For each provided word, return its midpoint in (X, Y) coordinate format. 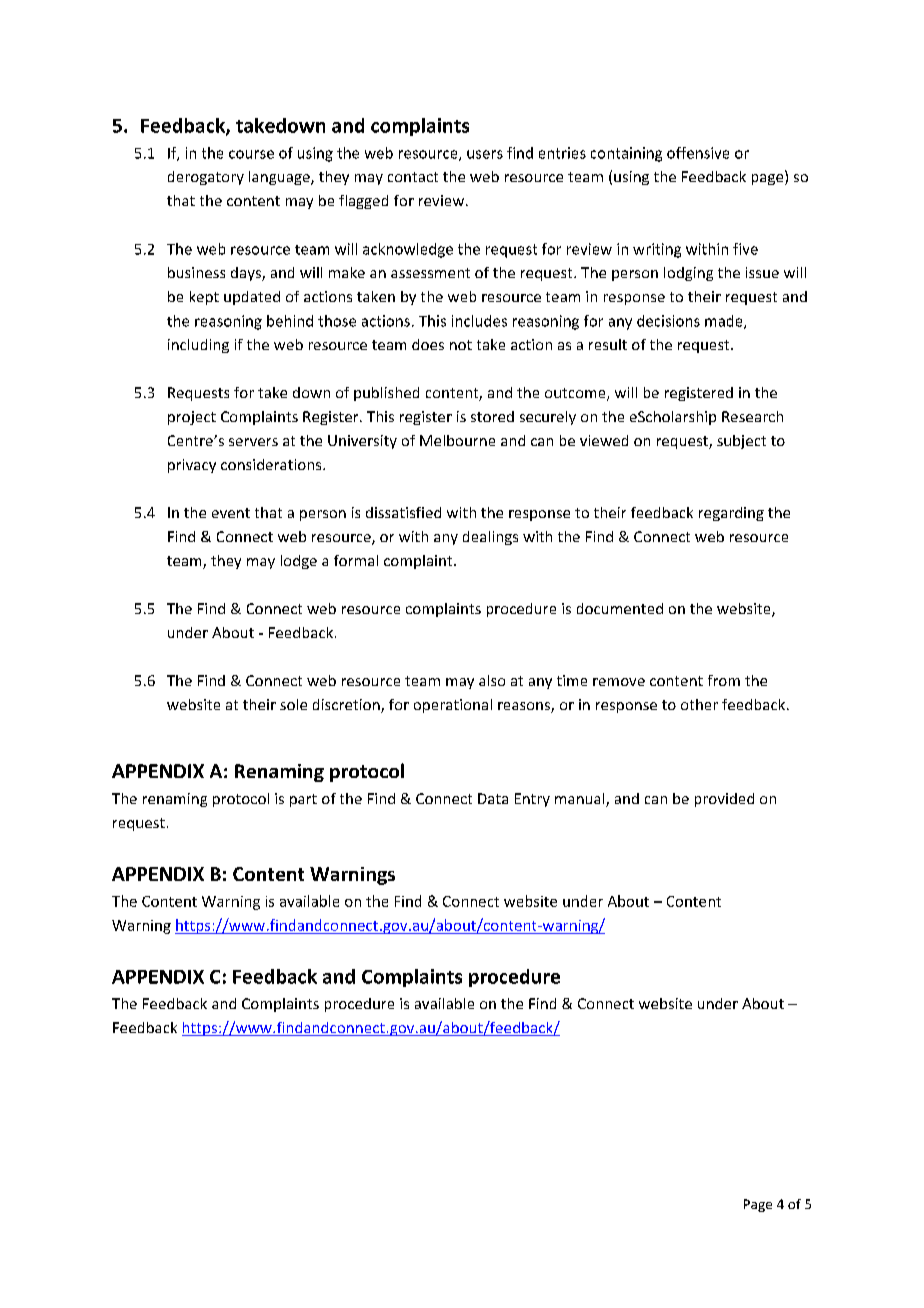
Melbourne (457, 440)
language (280, 178)
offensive (698, 153)
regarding (731, 514)
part (303, 800)
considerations (272, 464)
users (485, 154)
